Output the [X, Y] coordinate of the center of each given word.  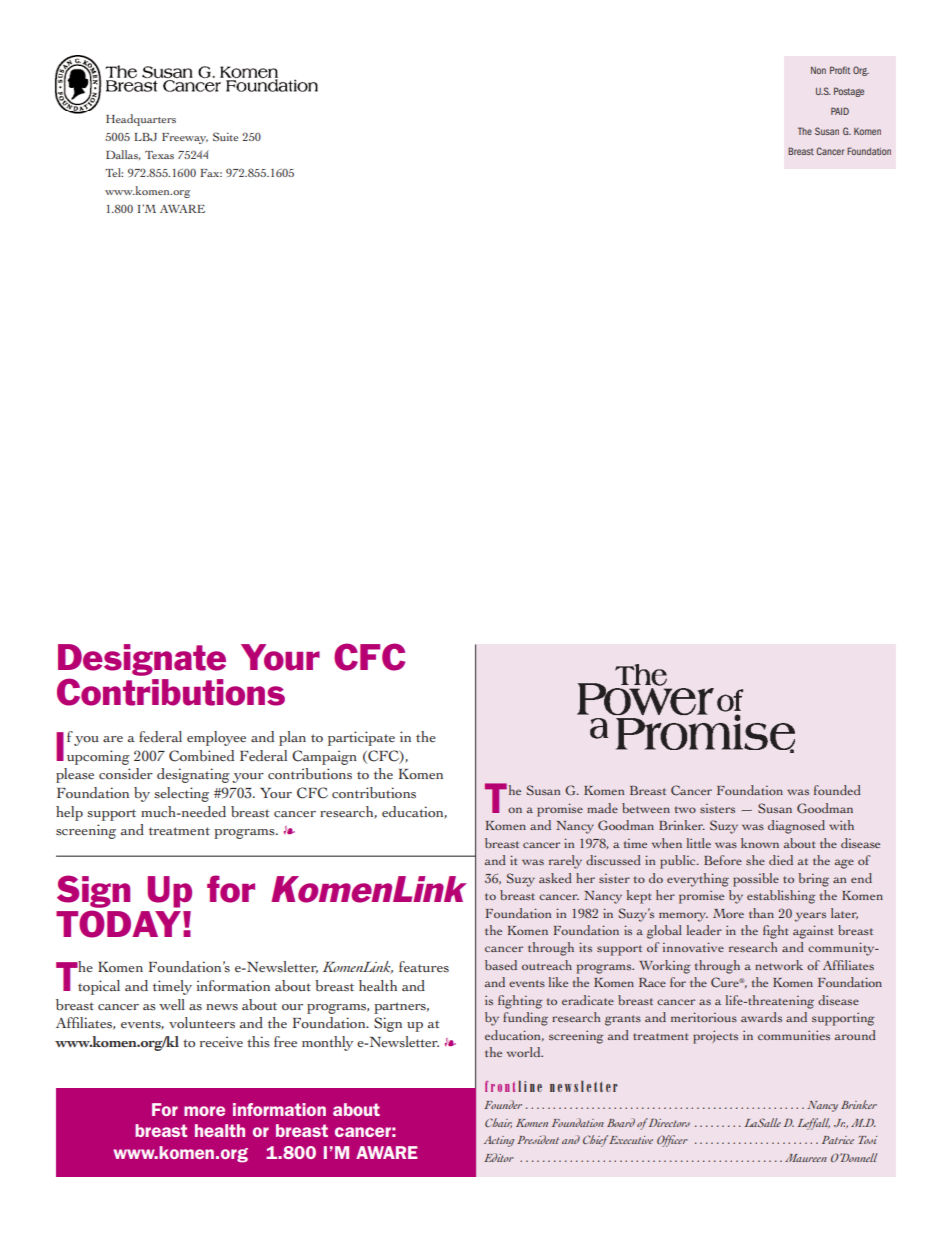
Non [818, 70]
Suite [225, 137]
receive [221, 1042]
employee [216, 738]
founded [837, 790]
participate [361, 738]
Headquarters [141, 120]
